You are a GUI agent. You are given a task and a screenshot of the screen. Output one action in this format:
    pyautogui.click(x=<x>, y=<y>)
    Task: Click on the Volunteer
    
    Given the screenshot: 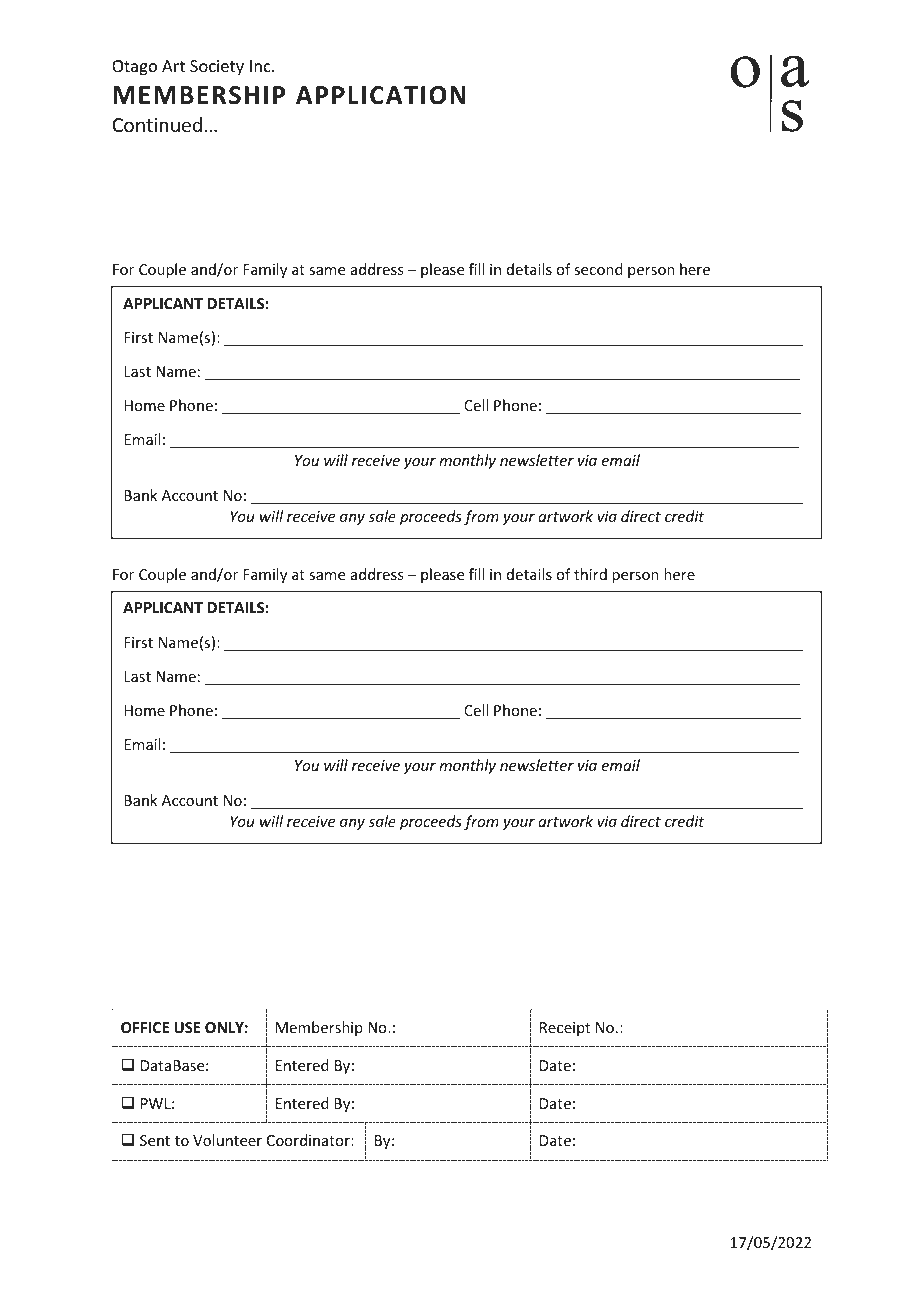 What is the action you would take?
    pyautogui.click(x=227, y=1140)
